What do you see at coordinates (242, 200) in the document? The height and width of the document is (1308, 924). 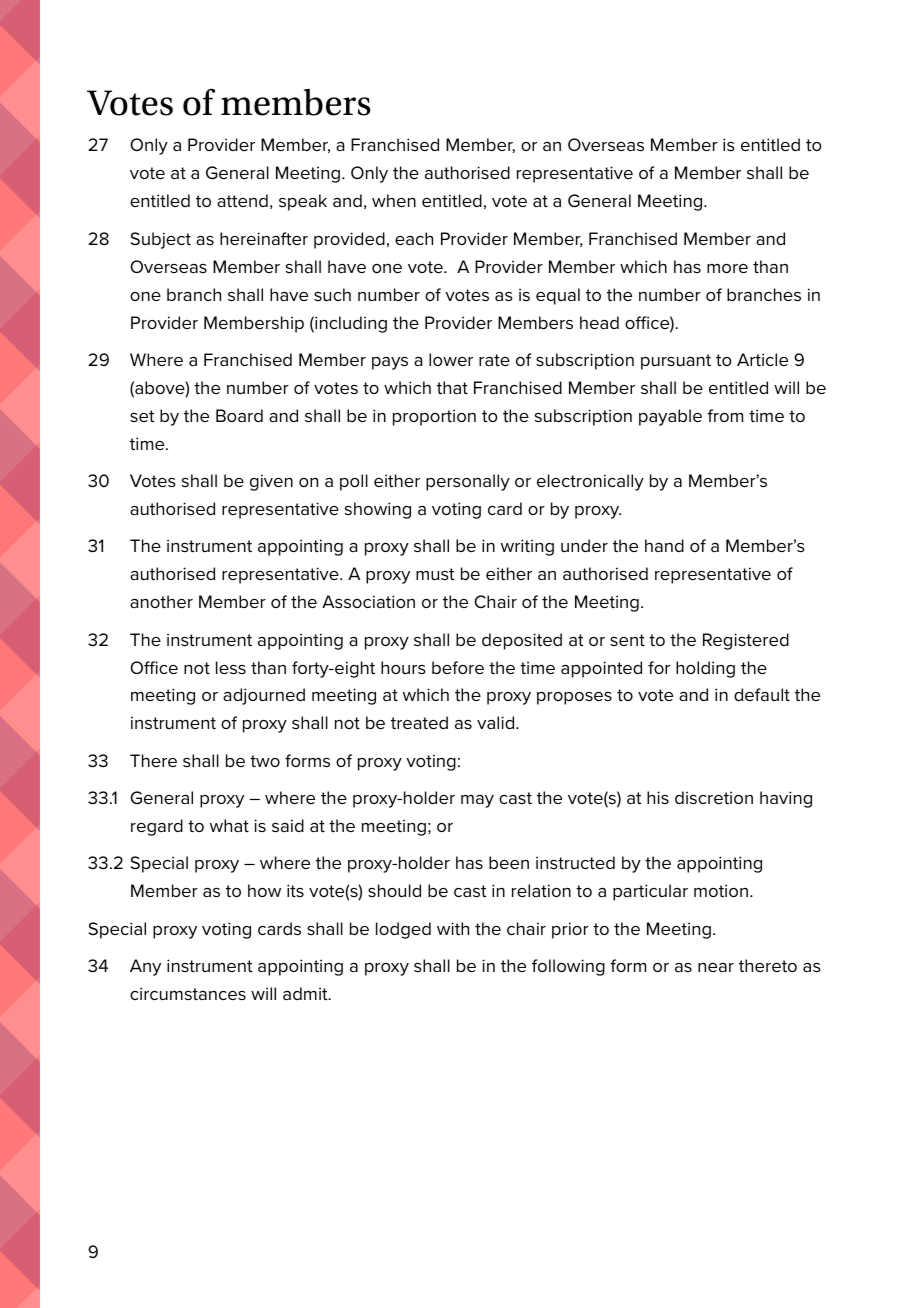 I see `attend` at bounding box center [242, 200].
